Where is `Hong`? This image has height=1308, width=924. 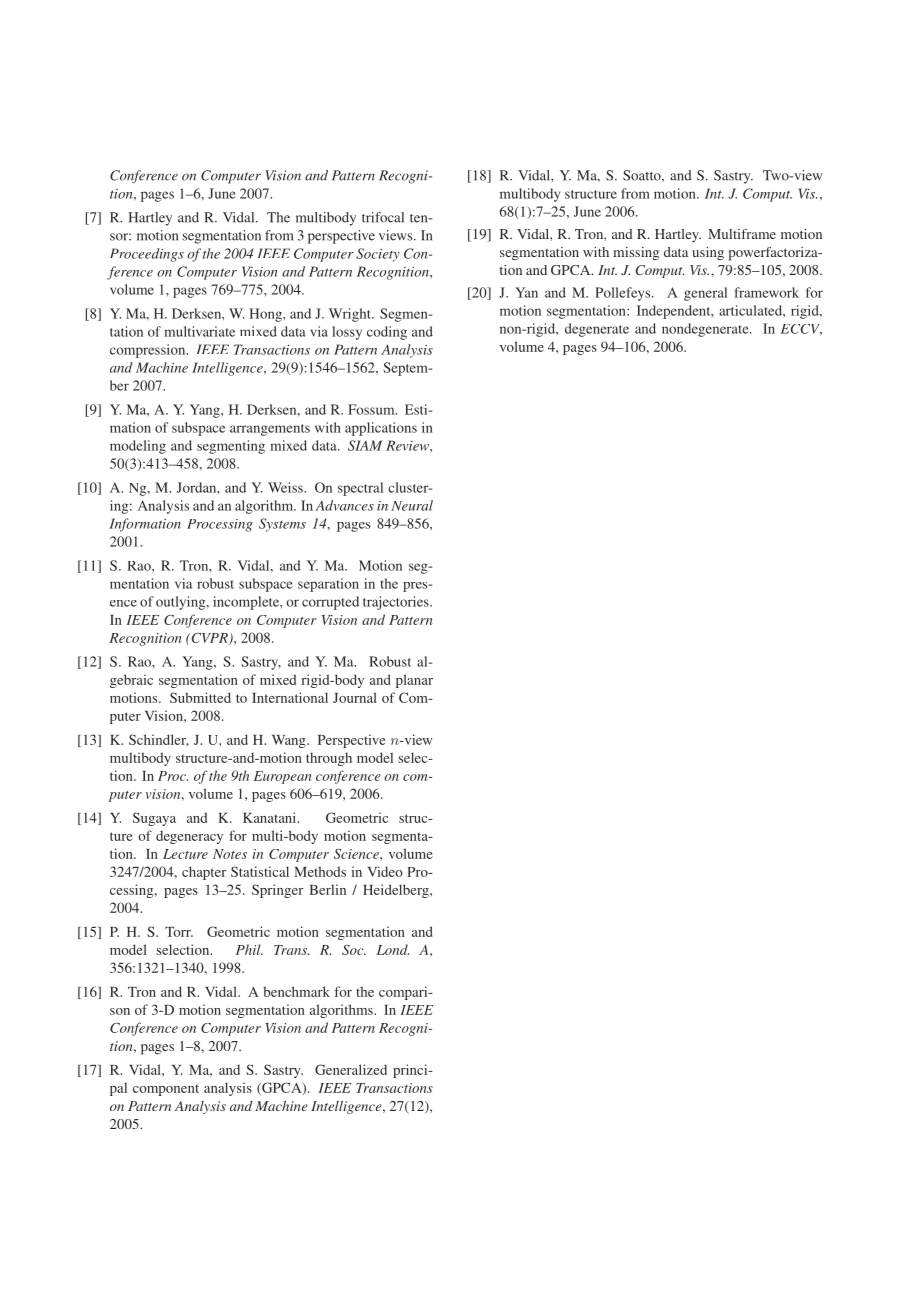
Hong is located at coordinates (266, 315).
